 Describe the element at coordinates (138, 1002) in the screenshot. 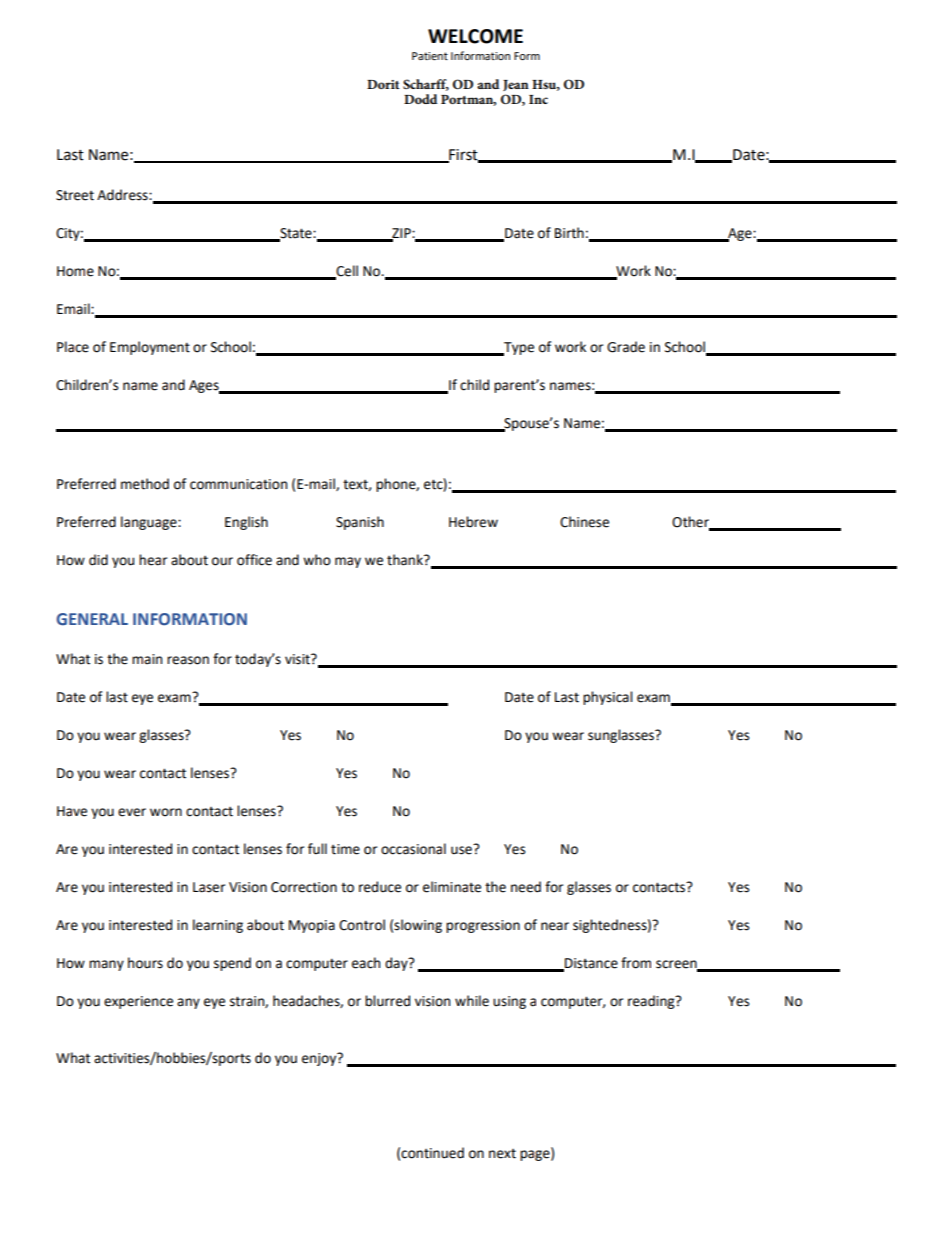

I see `experience` at that location.
